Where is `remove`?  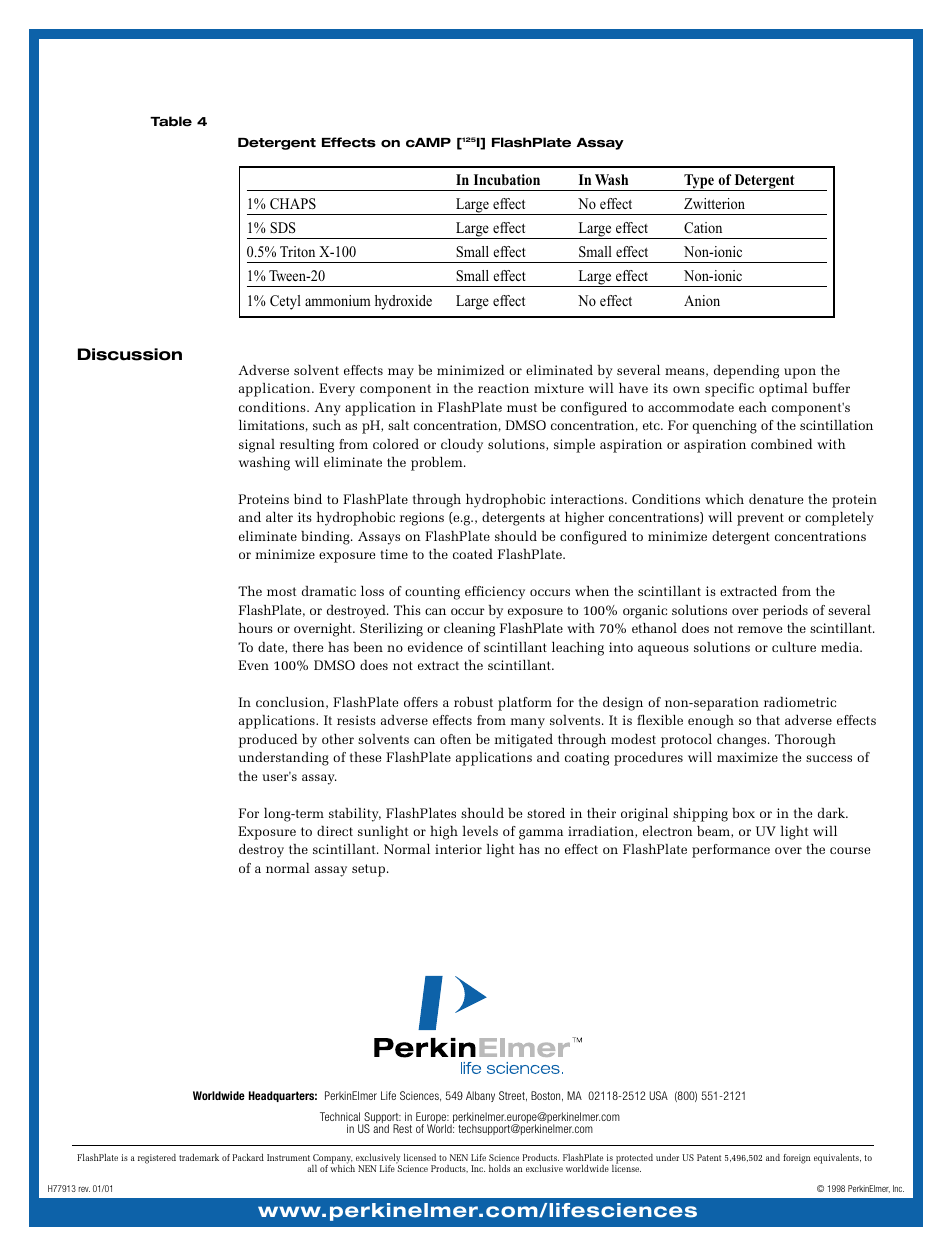
remove is located at coordinates (760, 629).
